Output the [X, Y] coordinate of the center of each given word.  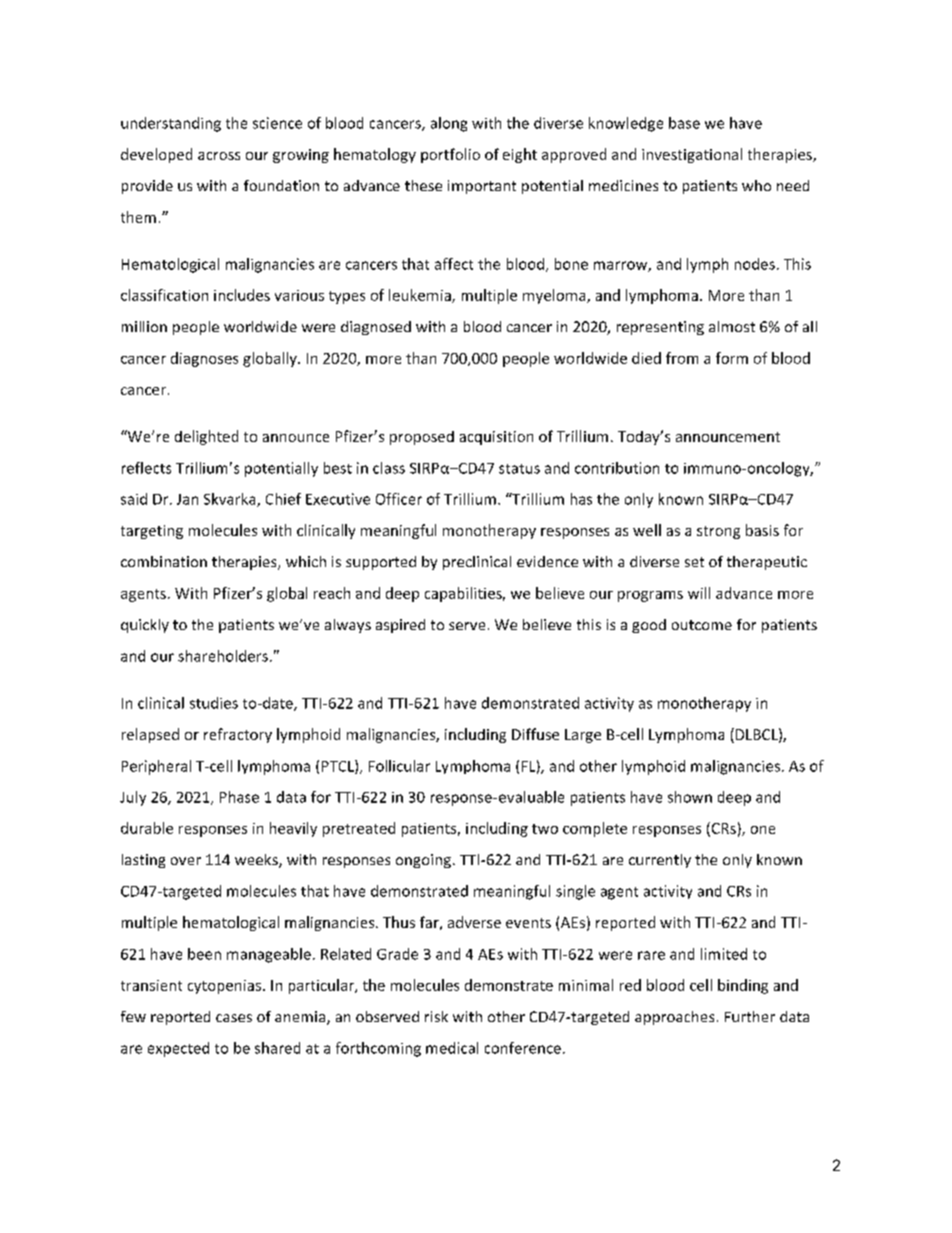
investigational [692, 155]
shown [690, 797]
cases [234, 1018]
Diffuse [535, 734]
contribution [617, 468]
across [219, 156]
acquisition [496, 438]
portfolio [450, 155]
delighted [206, 437]
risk [436, 1016]
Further [750, 1016]
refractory [238, 735]
